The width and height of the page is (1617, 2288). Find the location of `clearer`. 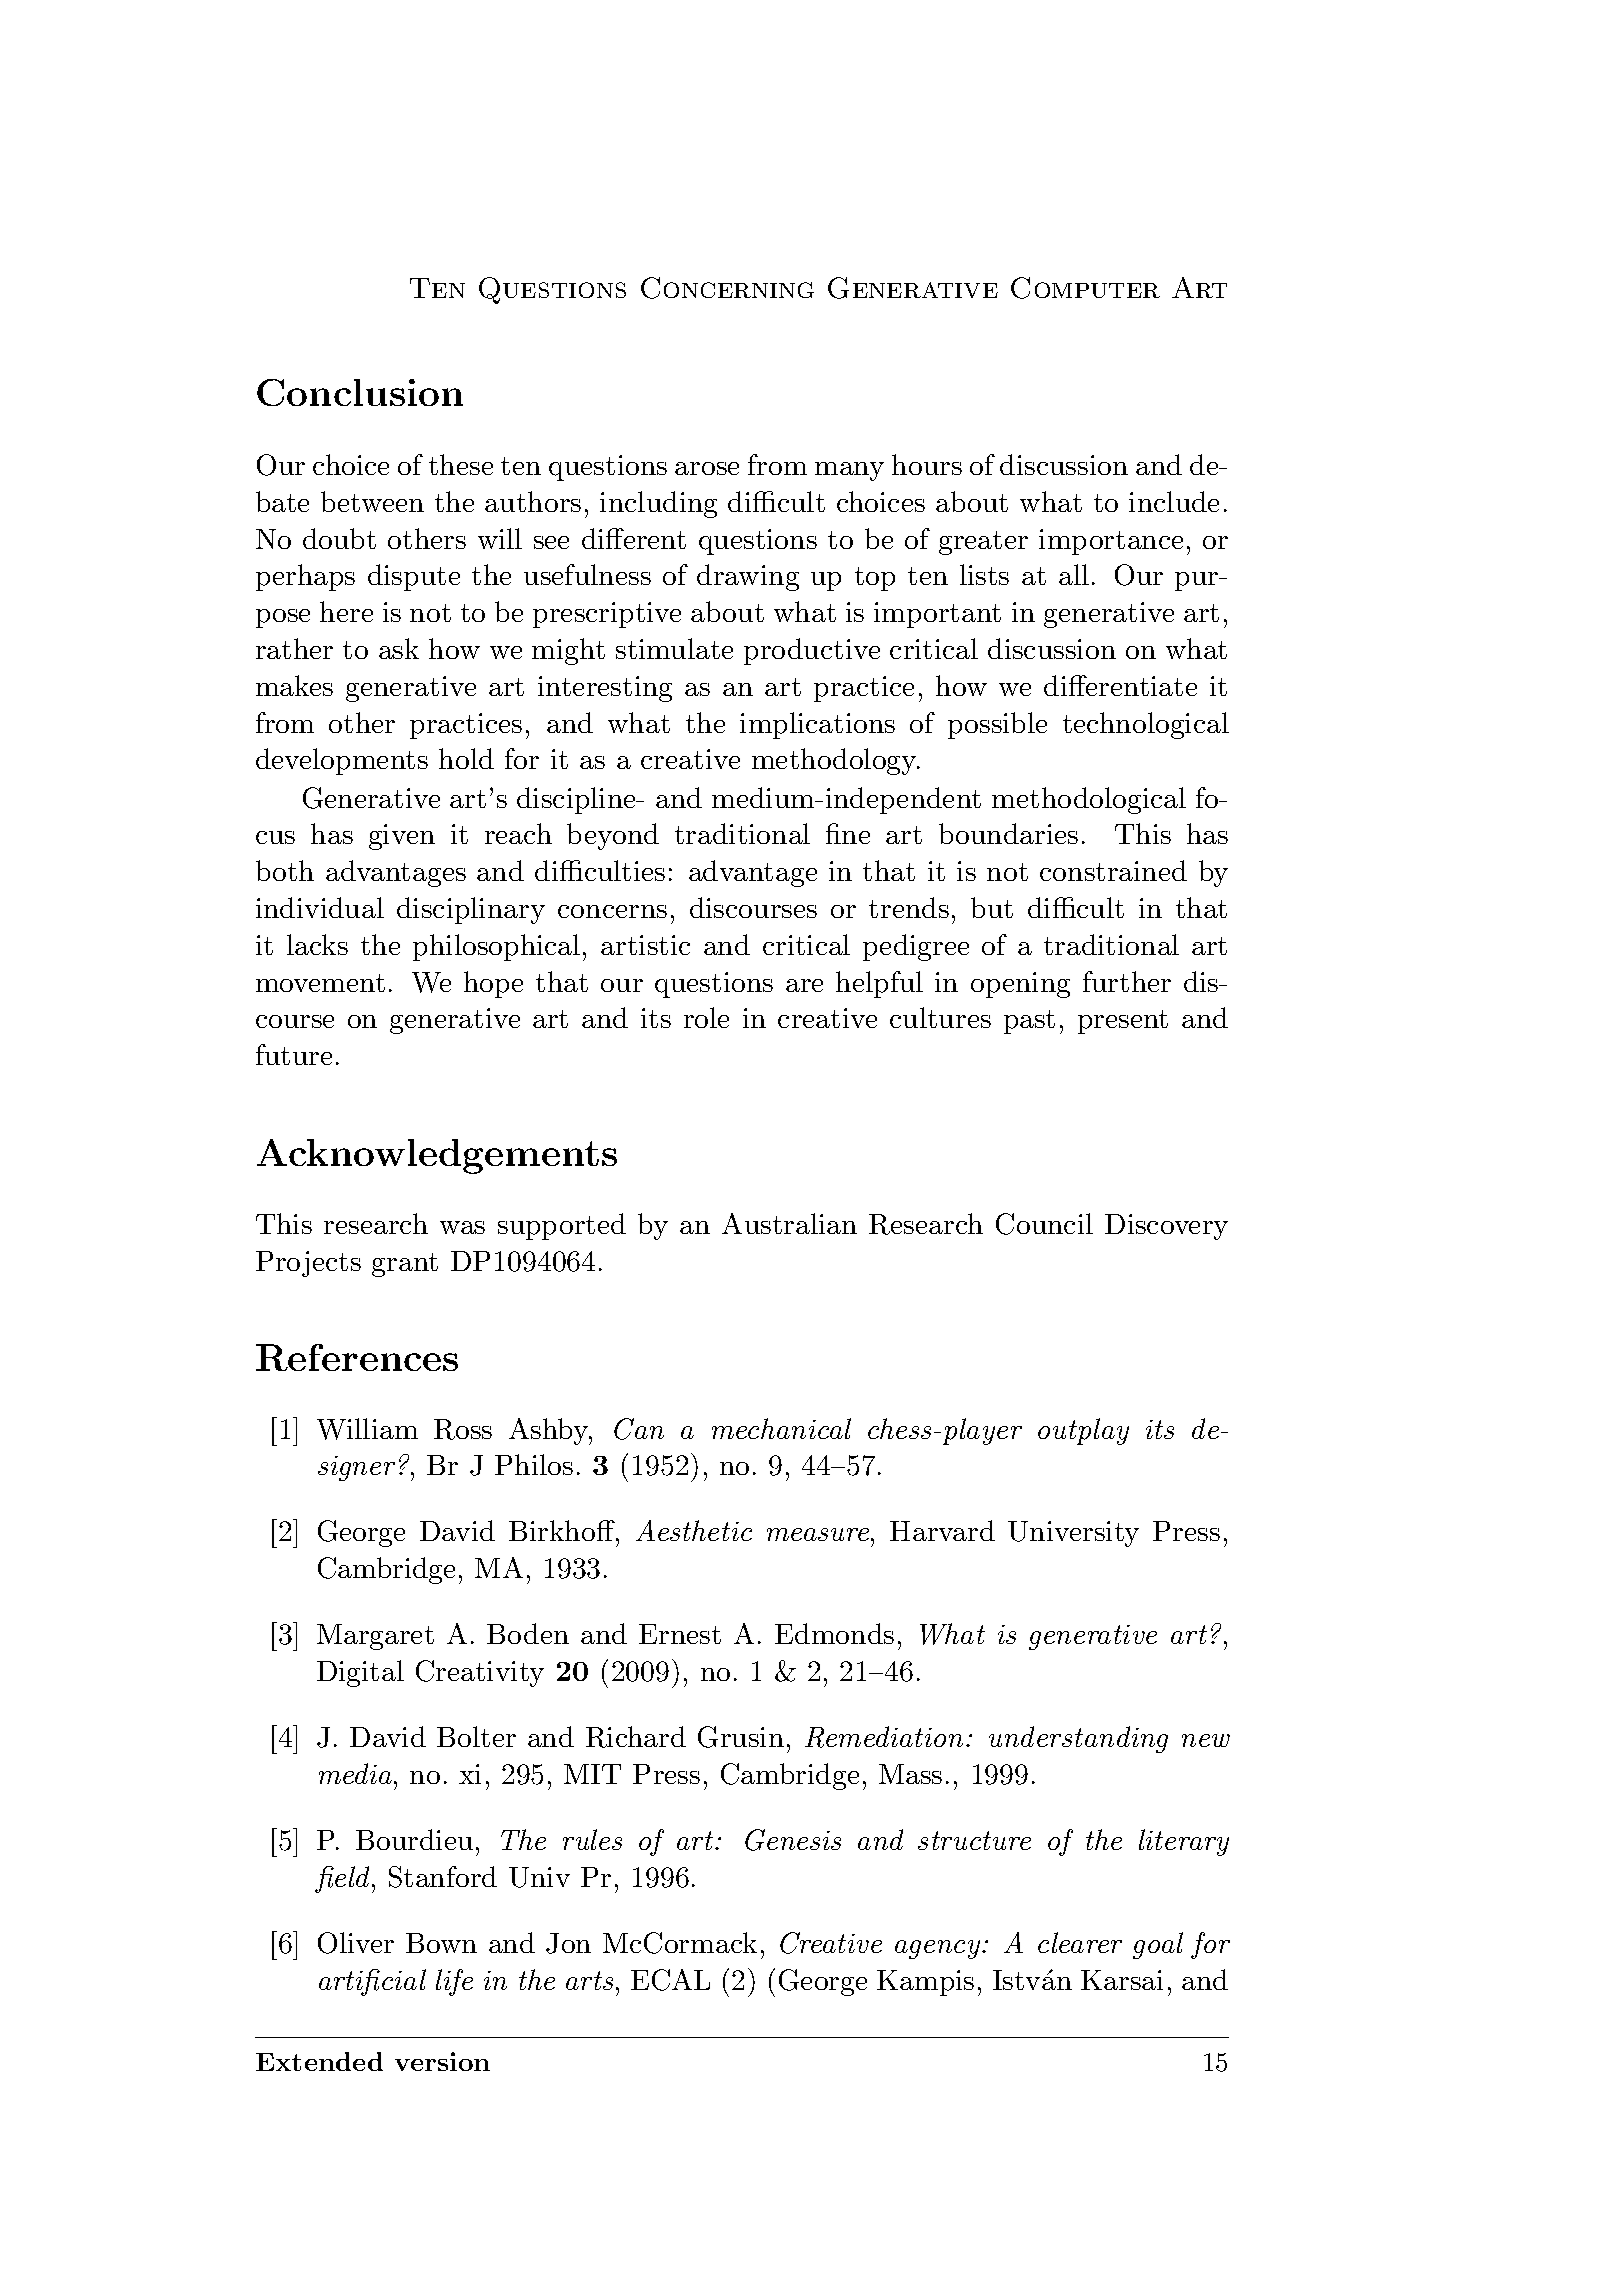

clearer is located at coordinates (1080, 1942).
